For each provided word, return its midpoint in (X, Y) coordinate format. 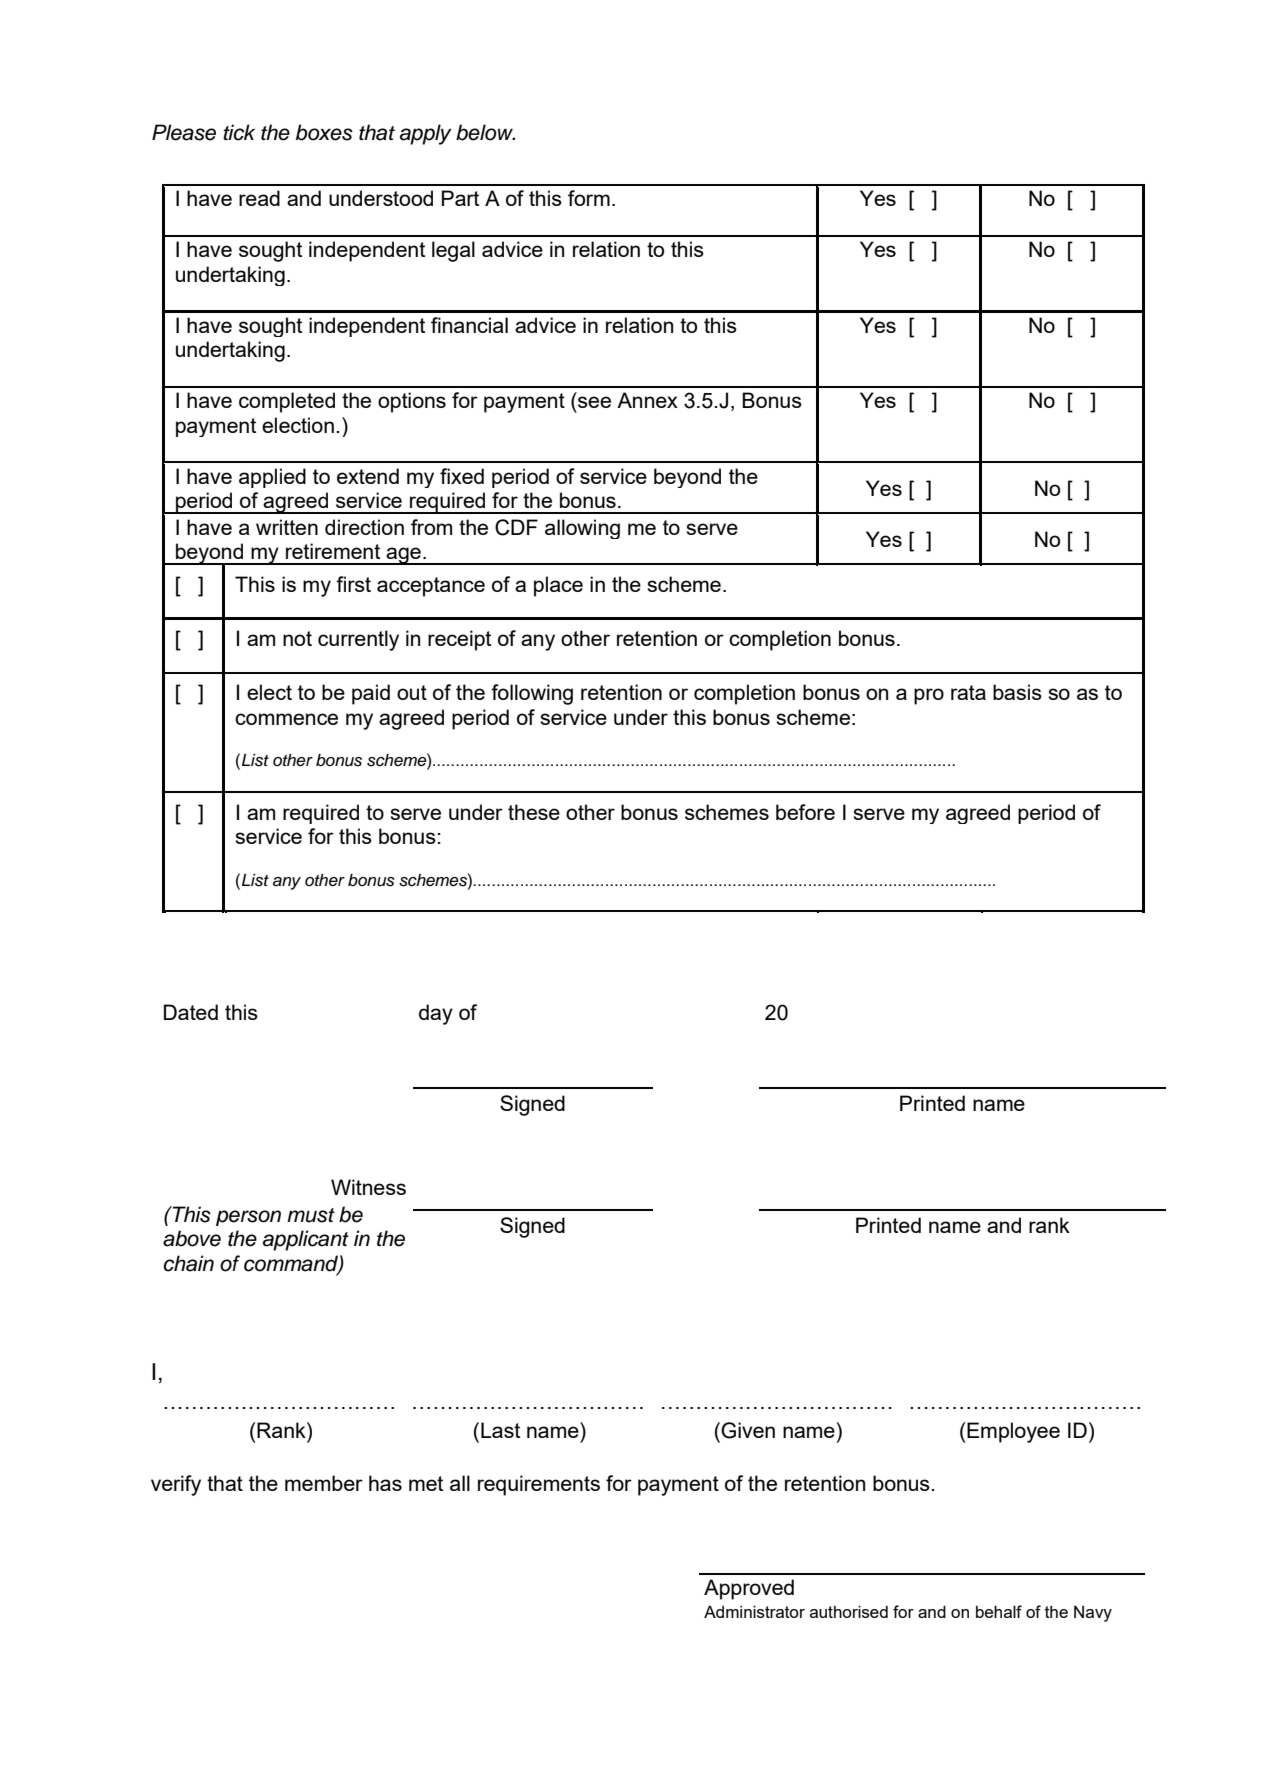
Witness (368, 1187)
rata (968, 692)
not (297, 638)
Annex (647, 400)
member (324, 1483)
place (558, 586)
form (589, 198)
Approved (749, 1589)
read (259, 198)
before (805, 812)
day (436, 1014)
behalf (999, 1611)
